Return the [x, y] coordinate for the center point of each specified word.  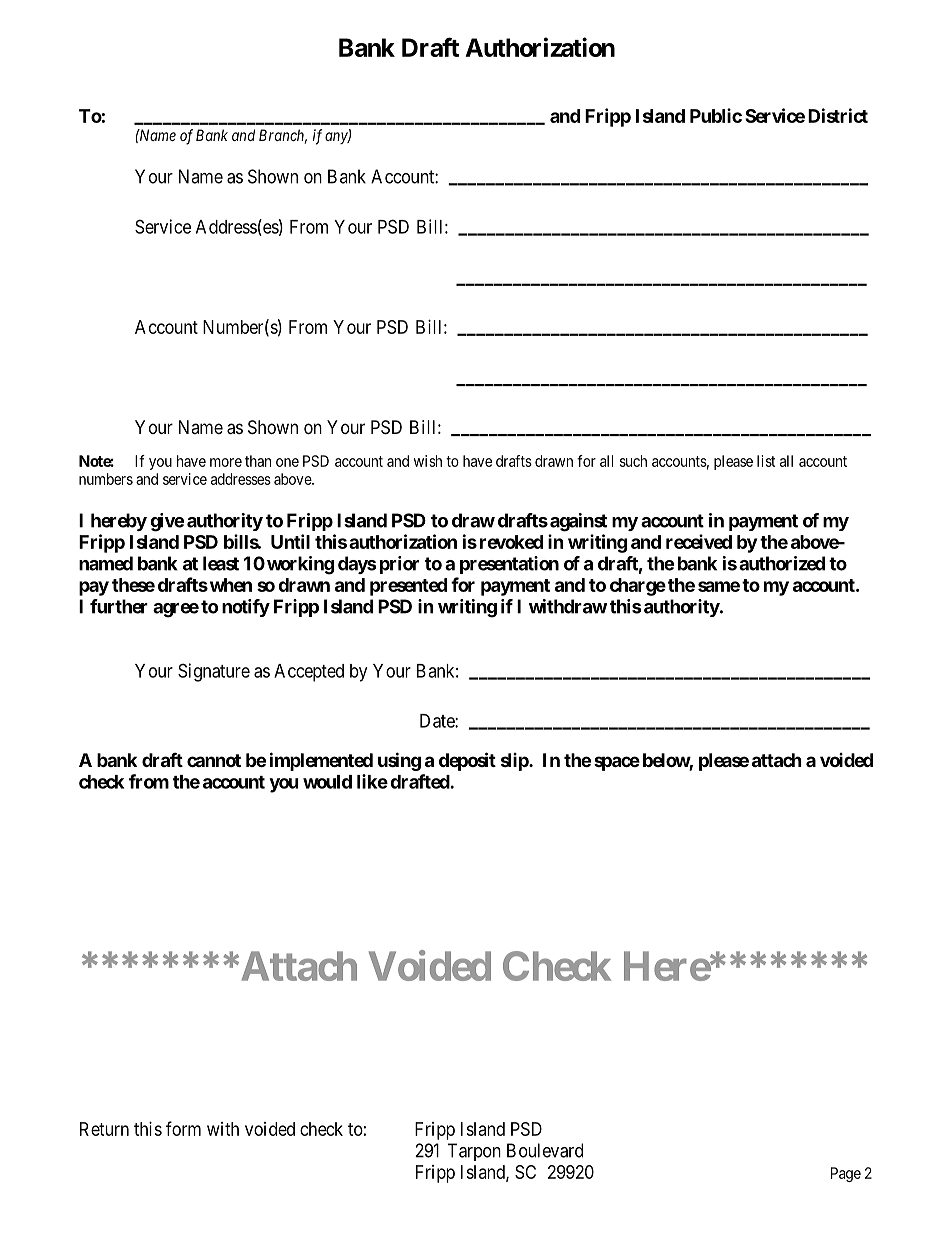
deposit [467, 761]
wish [428, 461]
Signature [214, 672]
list [766, 461]
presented [408, 587]
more [226, 462]
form [183, 1128]
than [258, 461]
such [633, 461]
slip [515, 762]
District [838, 115]
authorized [782, 563]
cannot [214, 760]
